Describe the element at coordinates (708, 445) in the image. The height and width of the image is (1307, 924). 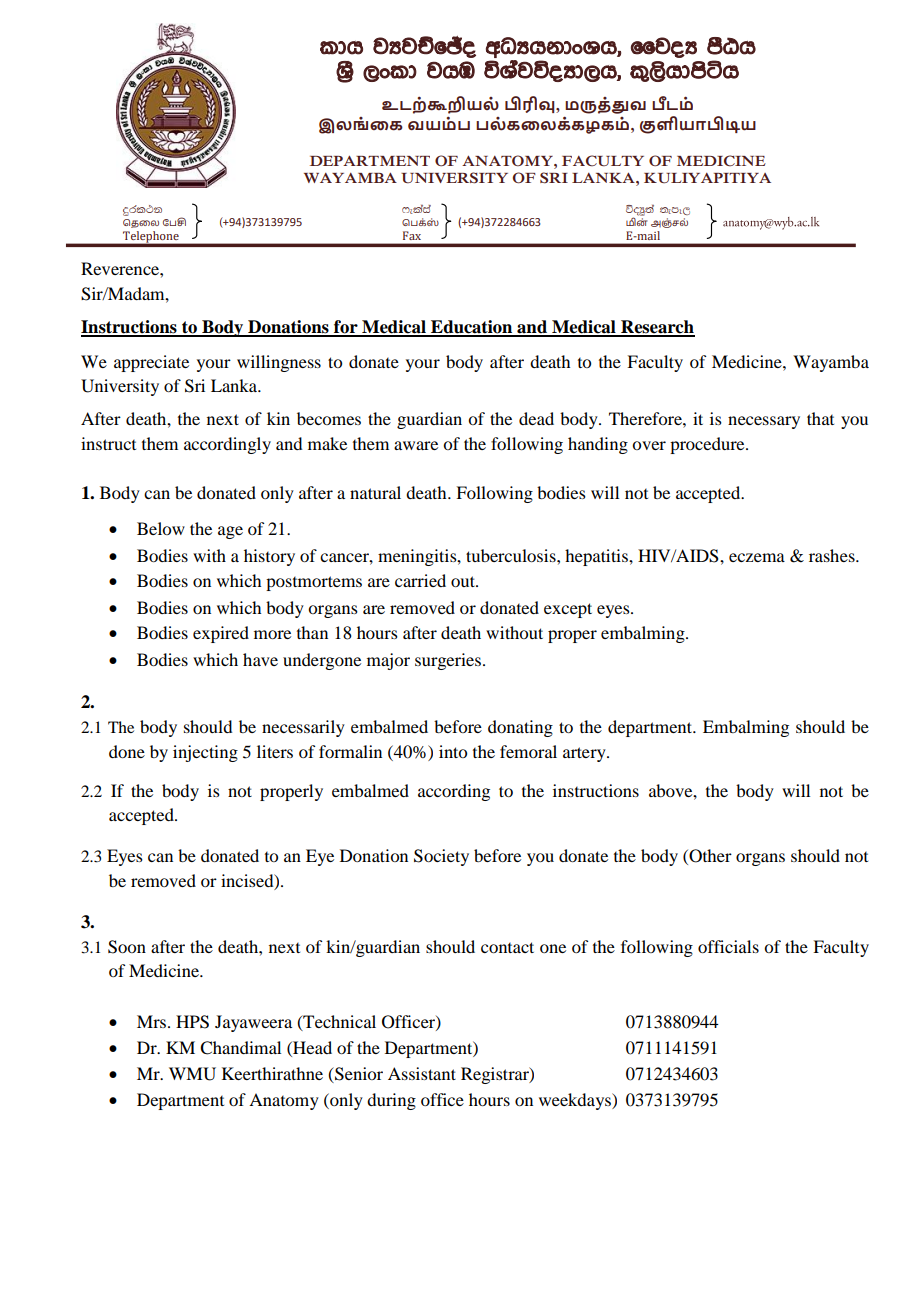
I see `procedure` at that location.
